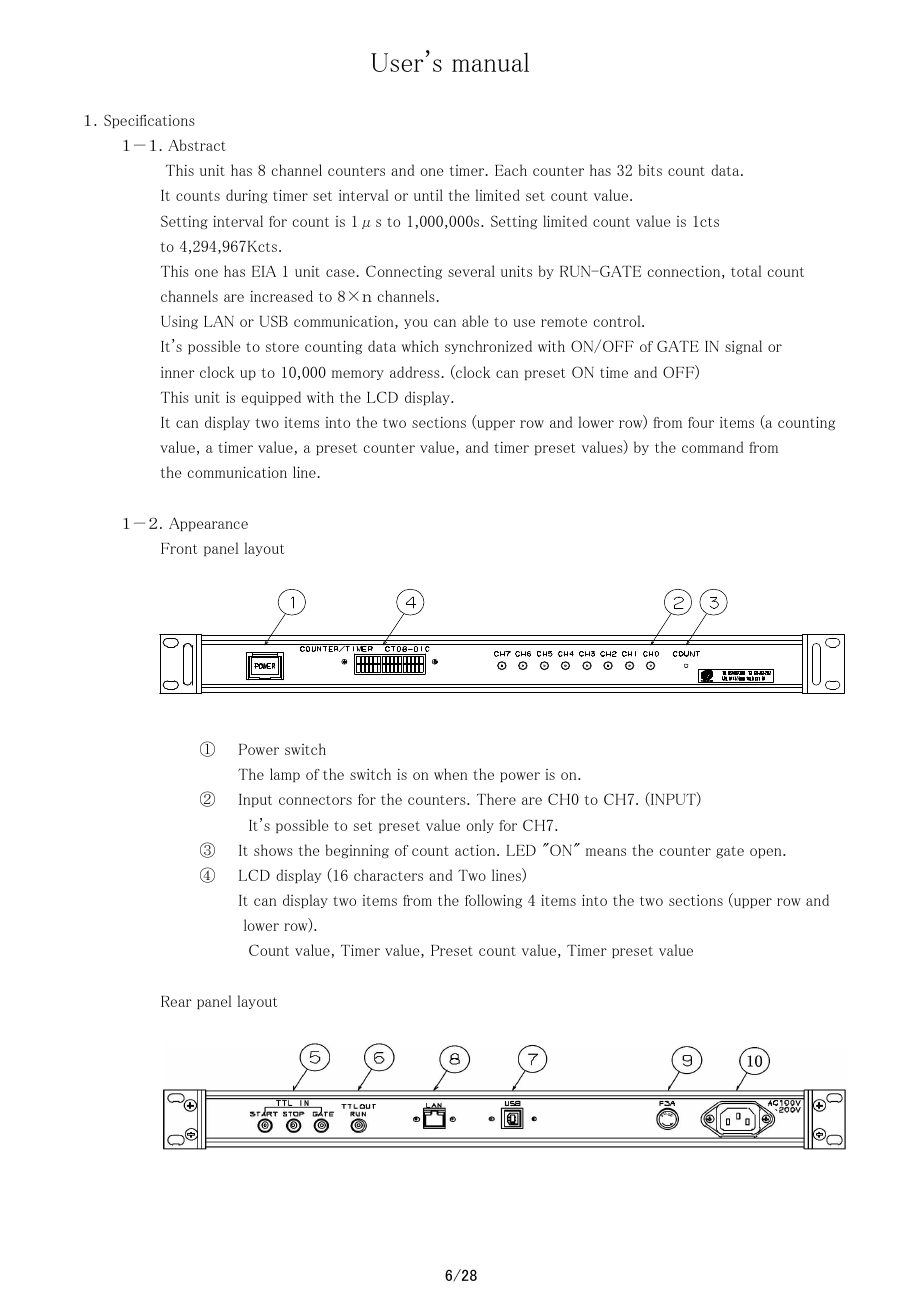  Describe the element at coordinates (493, 901) in the document. I see `following` at that location.
